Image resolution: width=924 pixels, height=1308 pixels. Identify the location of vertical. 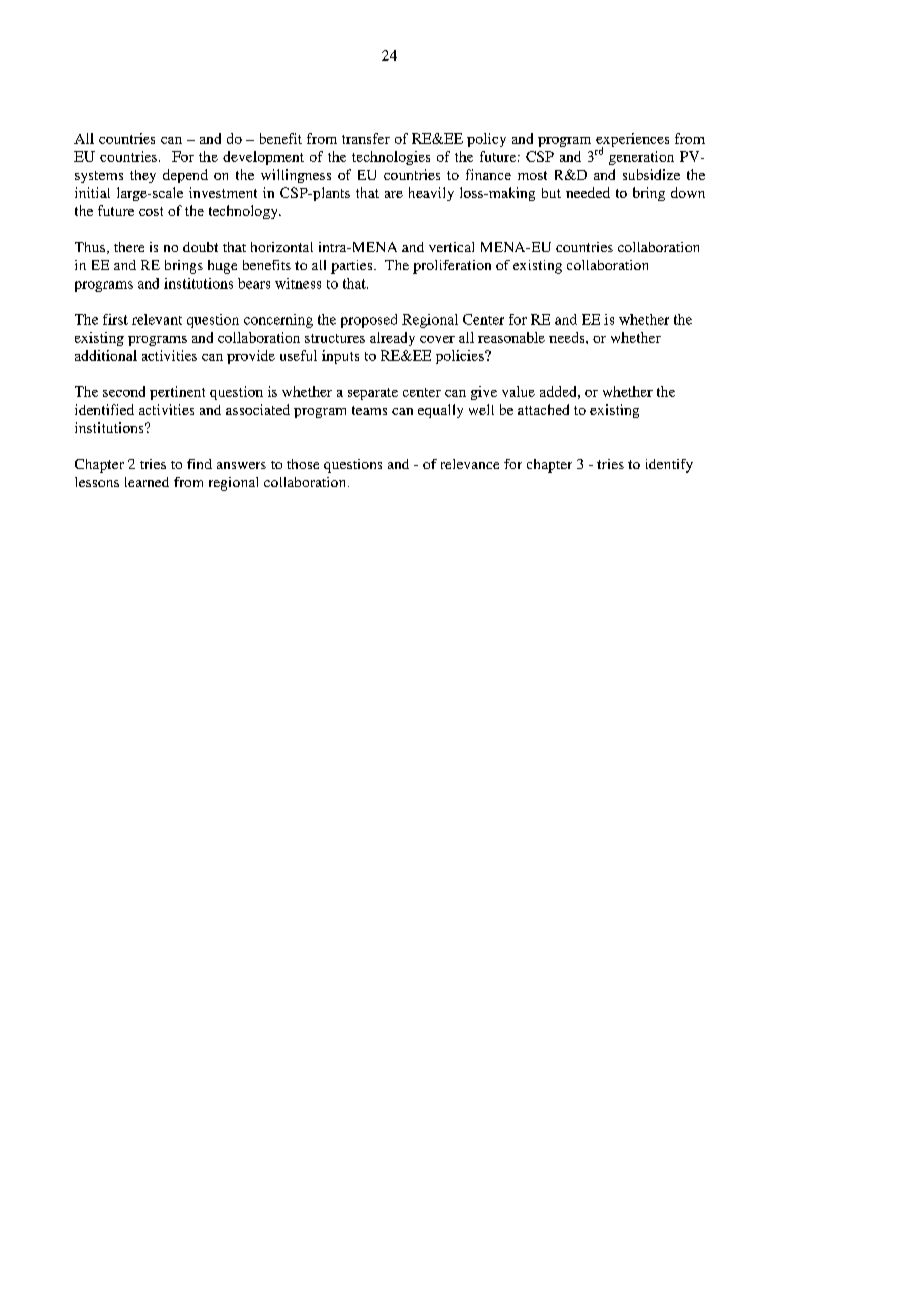
(451, 247).
